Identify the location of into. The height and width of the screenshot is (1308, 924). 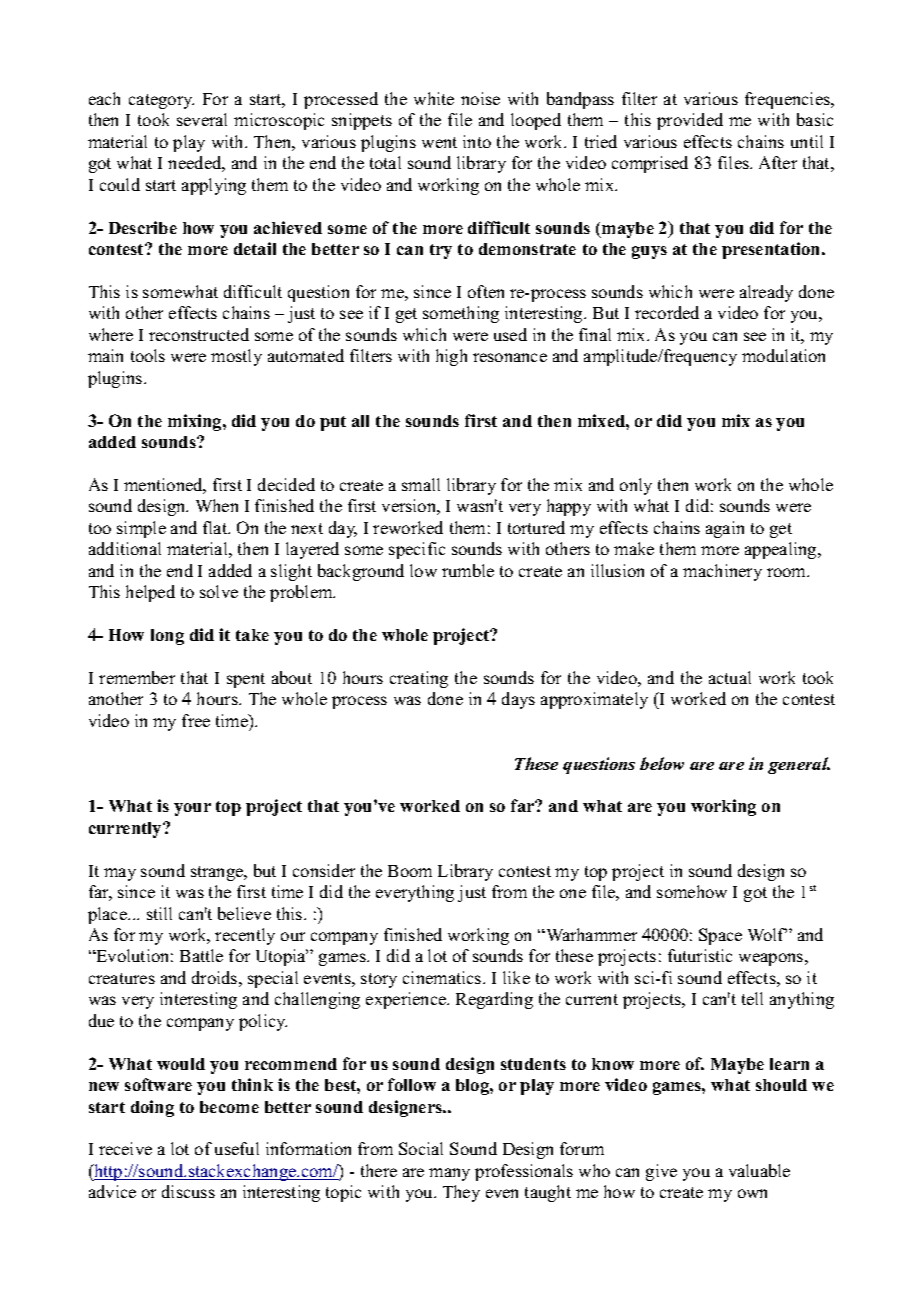
(477, 141).
